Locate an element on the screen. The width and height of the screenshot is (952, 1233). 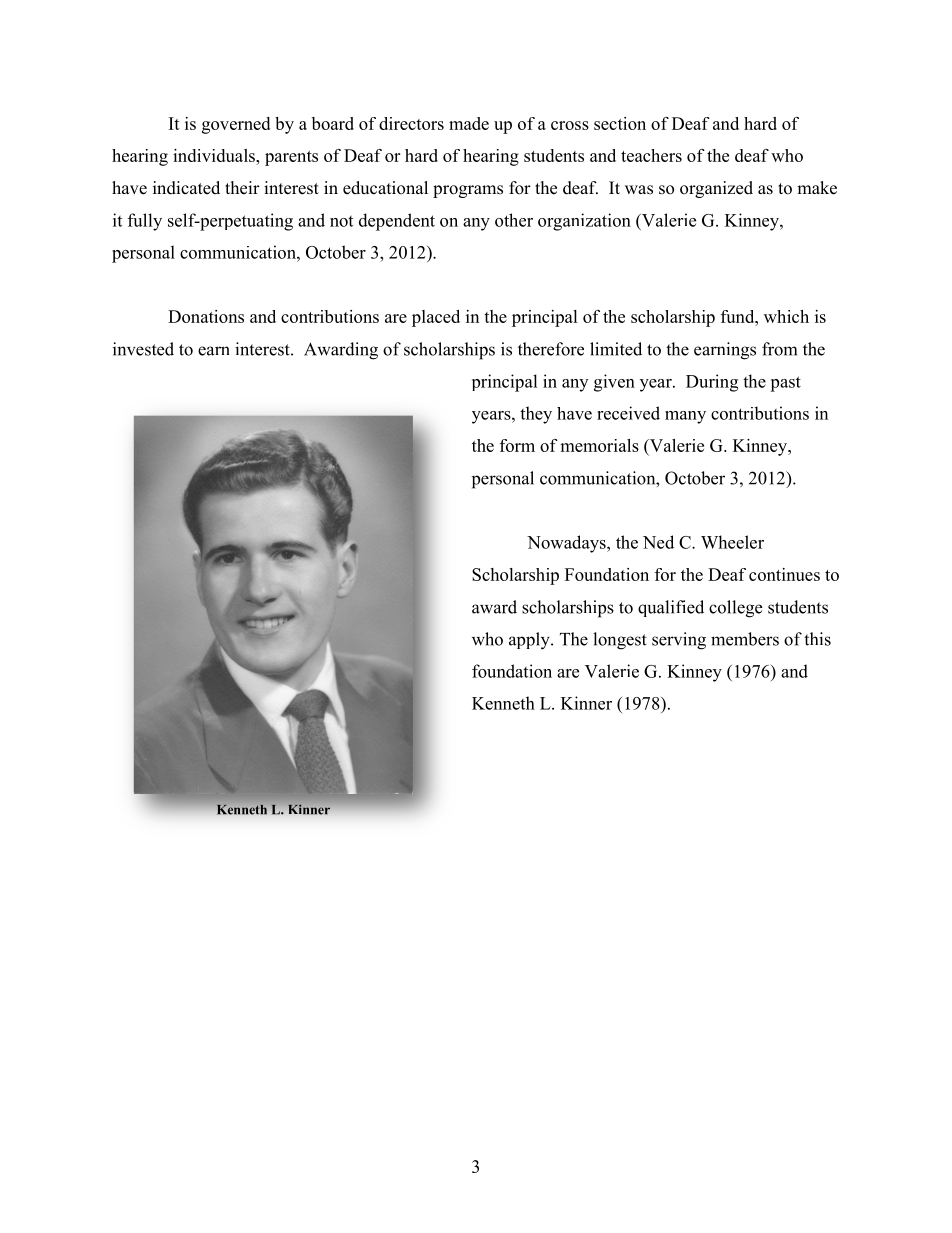
invested is located at coordinates (143, 349).
